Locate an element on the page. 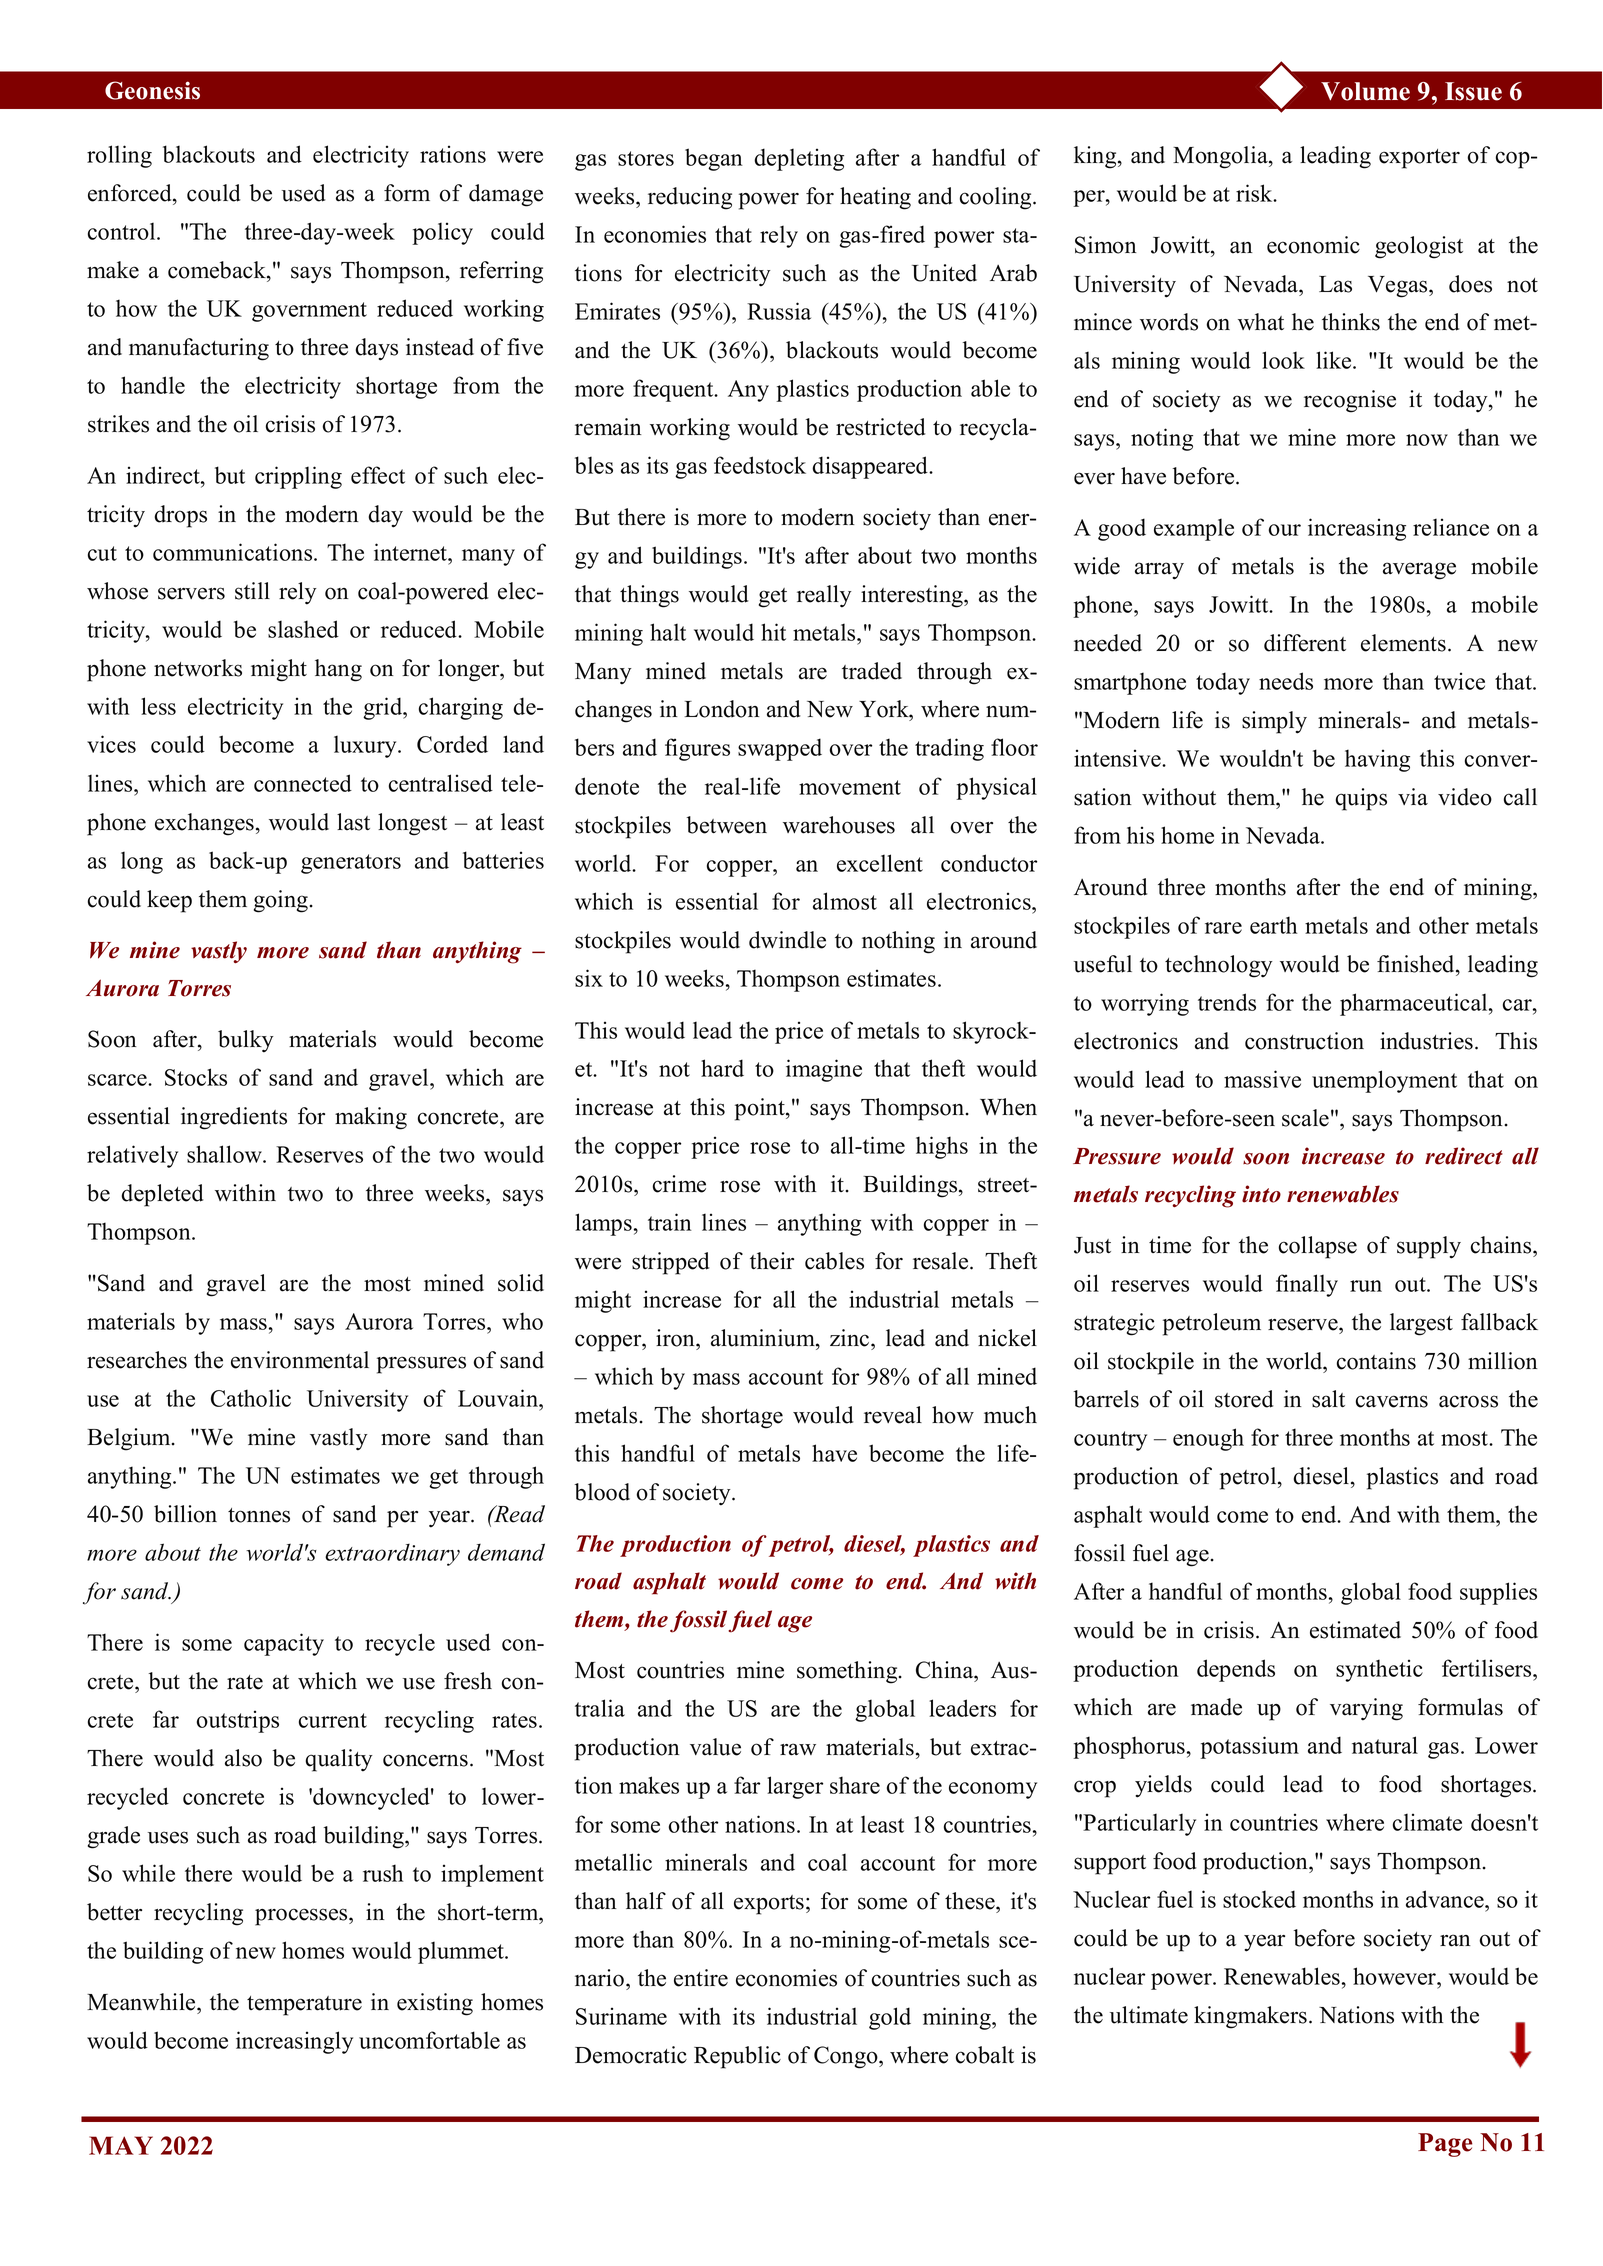  our is located at coordinates (1285, 530).
